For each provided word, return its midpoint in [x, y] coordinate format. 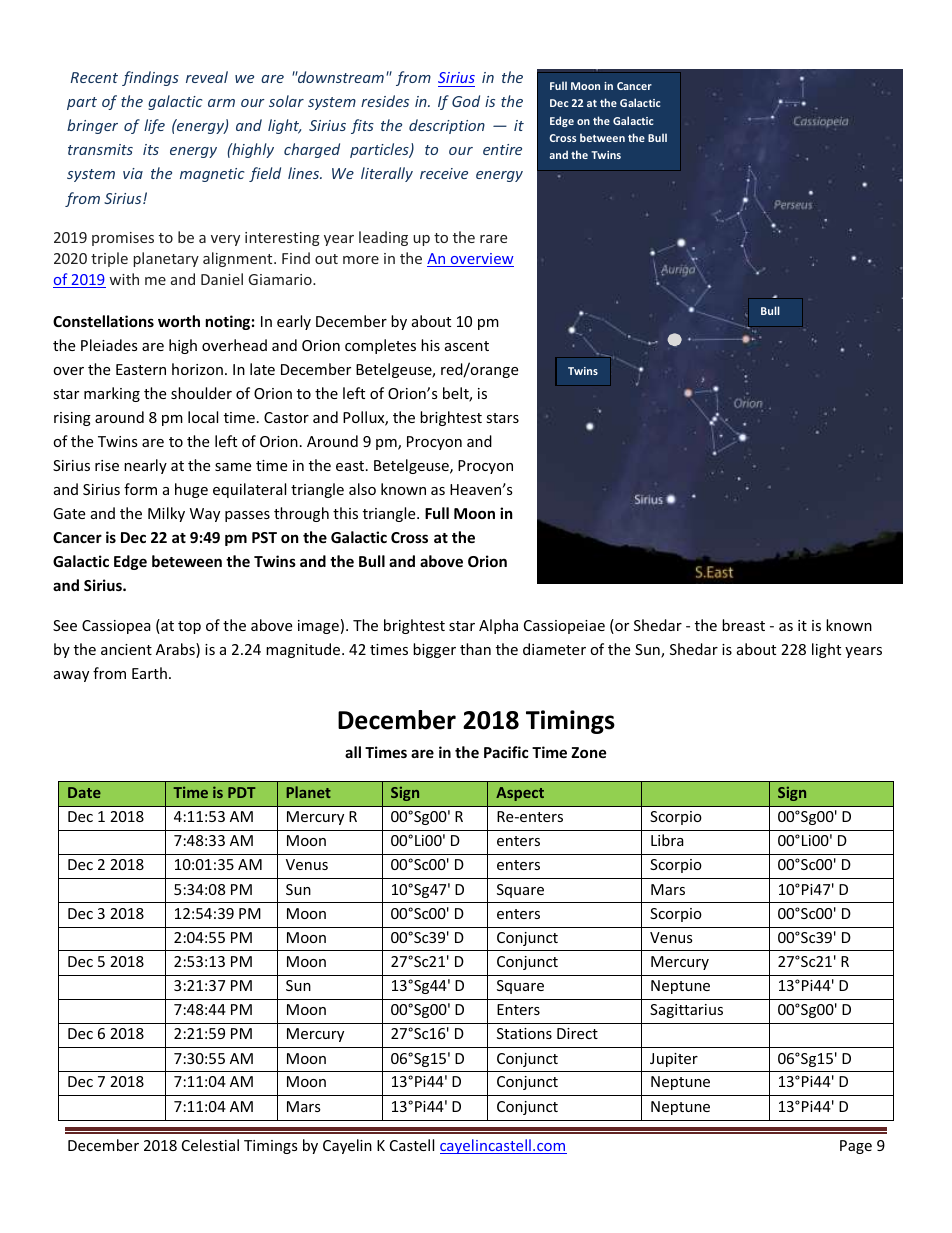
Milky [166, 514]
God [466, 101]
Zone [589, 752]
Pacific [506, 752]
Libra [667, 840]
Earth [149, 673]
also [362, 489]
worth [179, 321]
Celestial [210, 1145]
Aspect [520, 794]
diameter [554, 649]
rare [493, 239]
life [154, 126]
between [602, 137]
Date [84, 792]
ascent [467, 346]
